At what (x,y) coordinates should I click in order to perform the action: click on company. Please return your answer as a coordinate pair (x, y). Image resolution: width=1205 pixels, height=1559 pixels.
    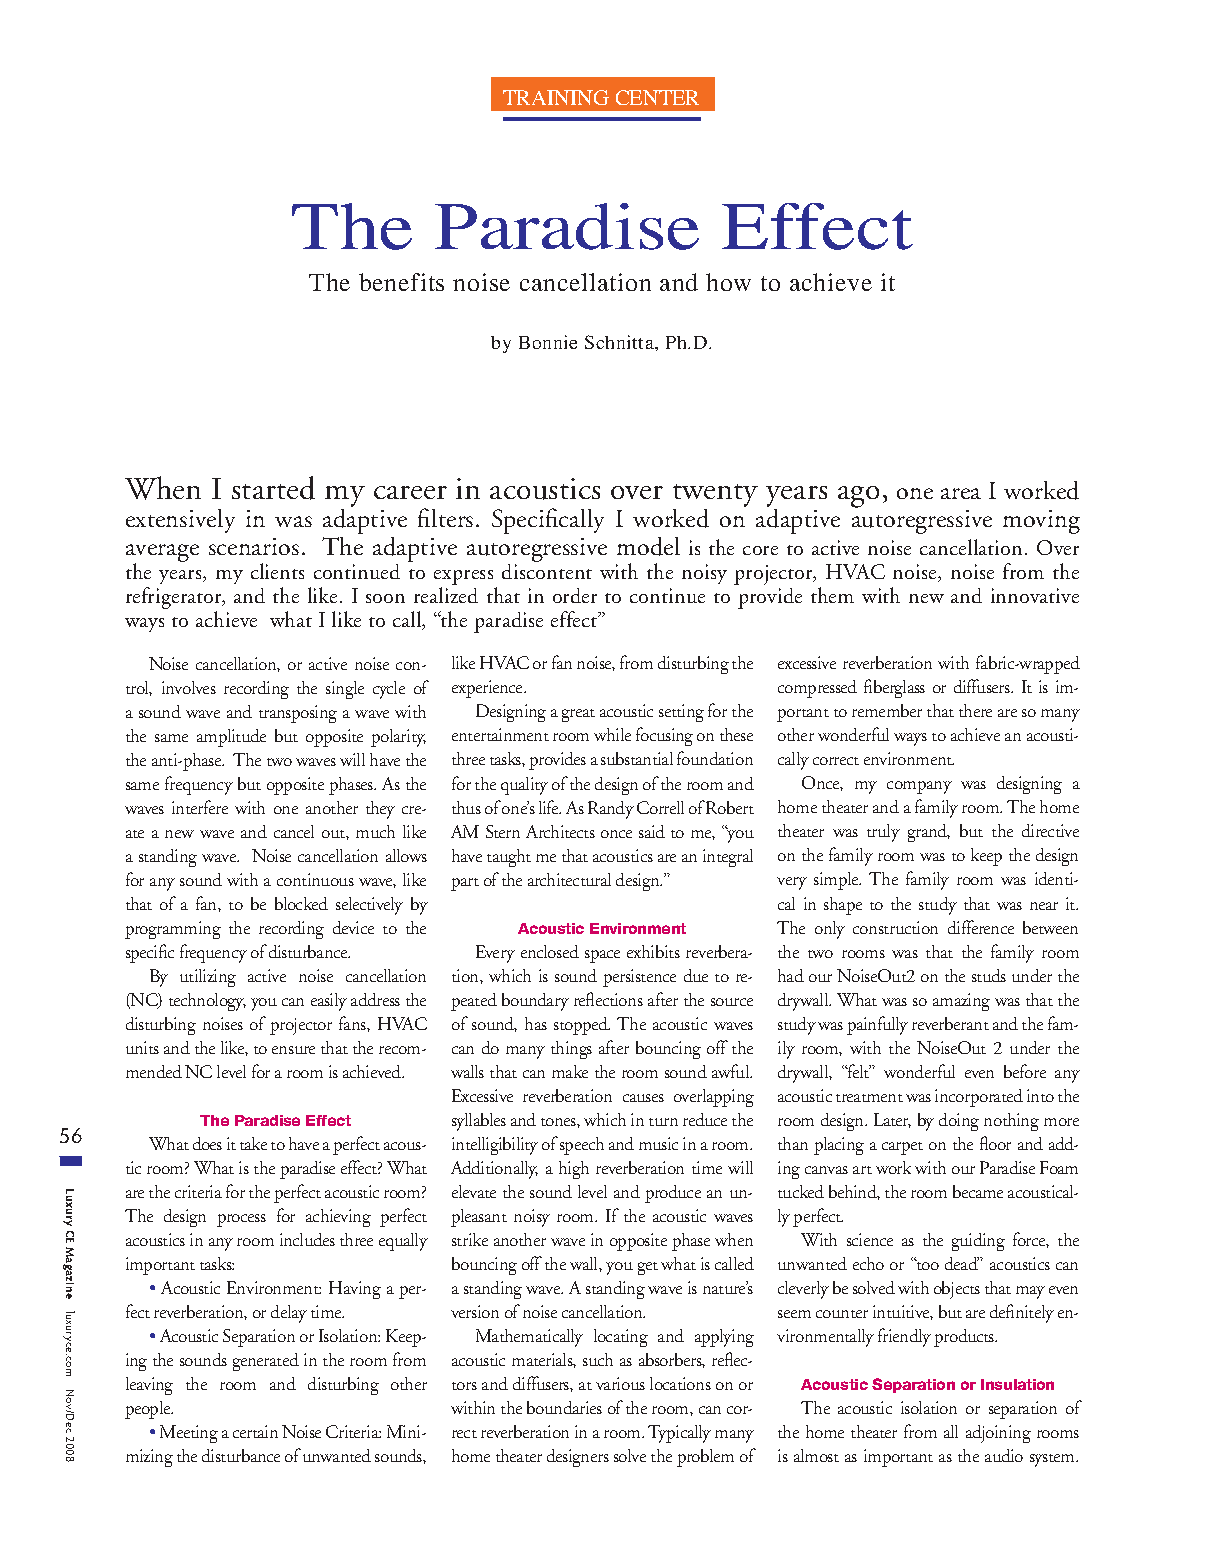
    Looking at the image, I should click on (919, 787).
